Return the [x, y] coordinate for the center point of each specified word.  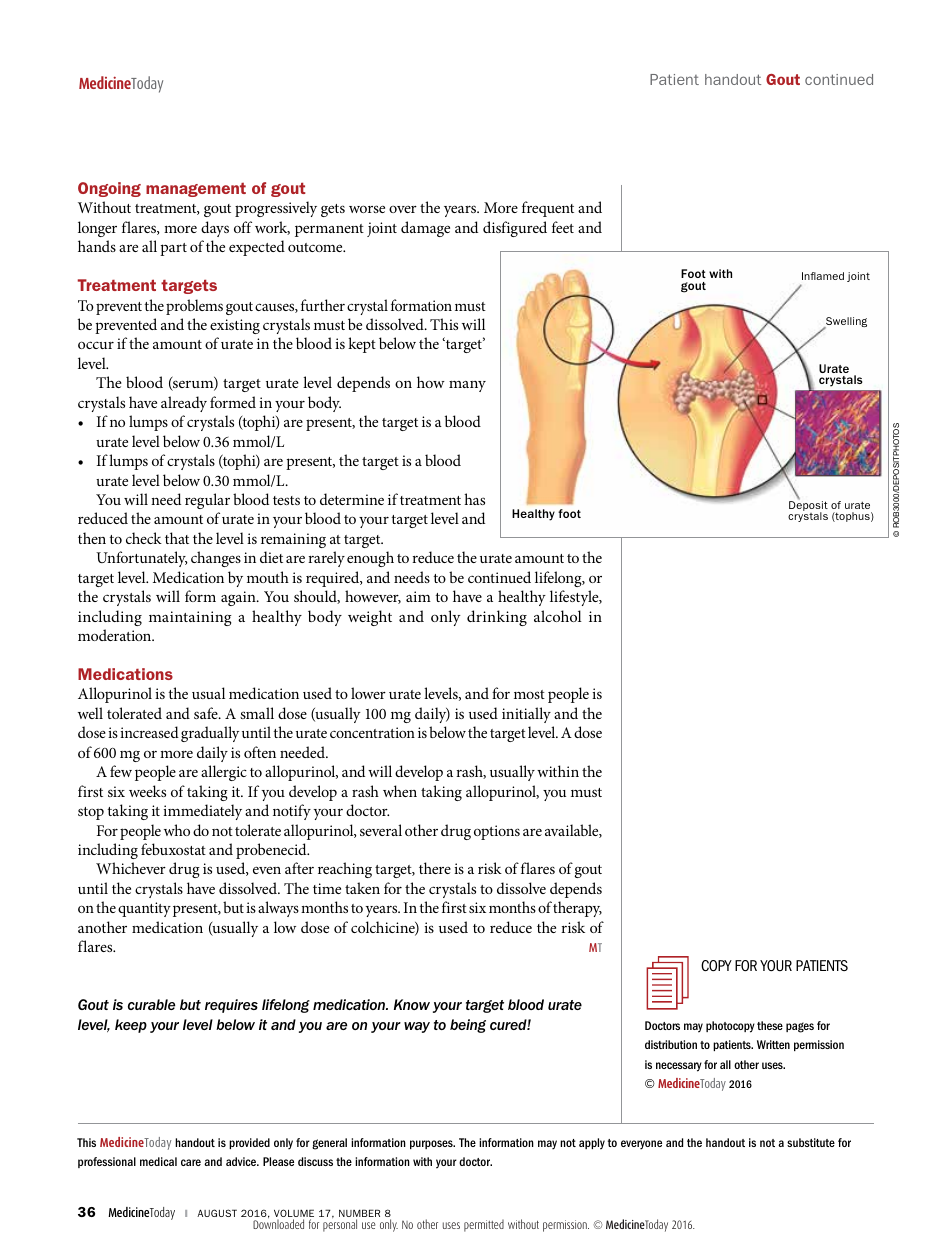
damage [425, 229]
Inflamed [823, 276]
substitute [811, 1142]
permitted [484, 1226]
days [215, 229]
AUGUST [217, 1213]
